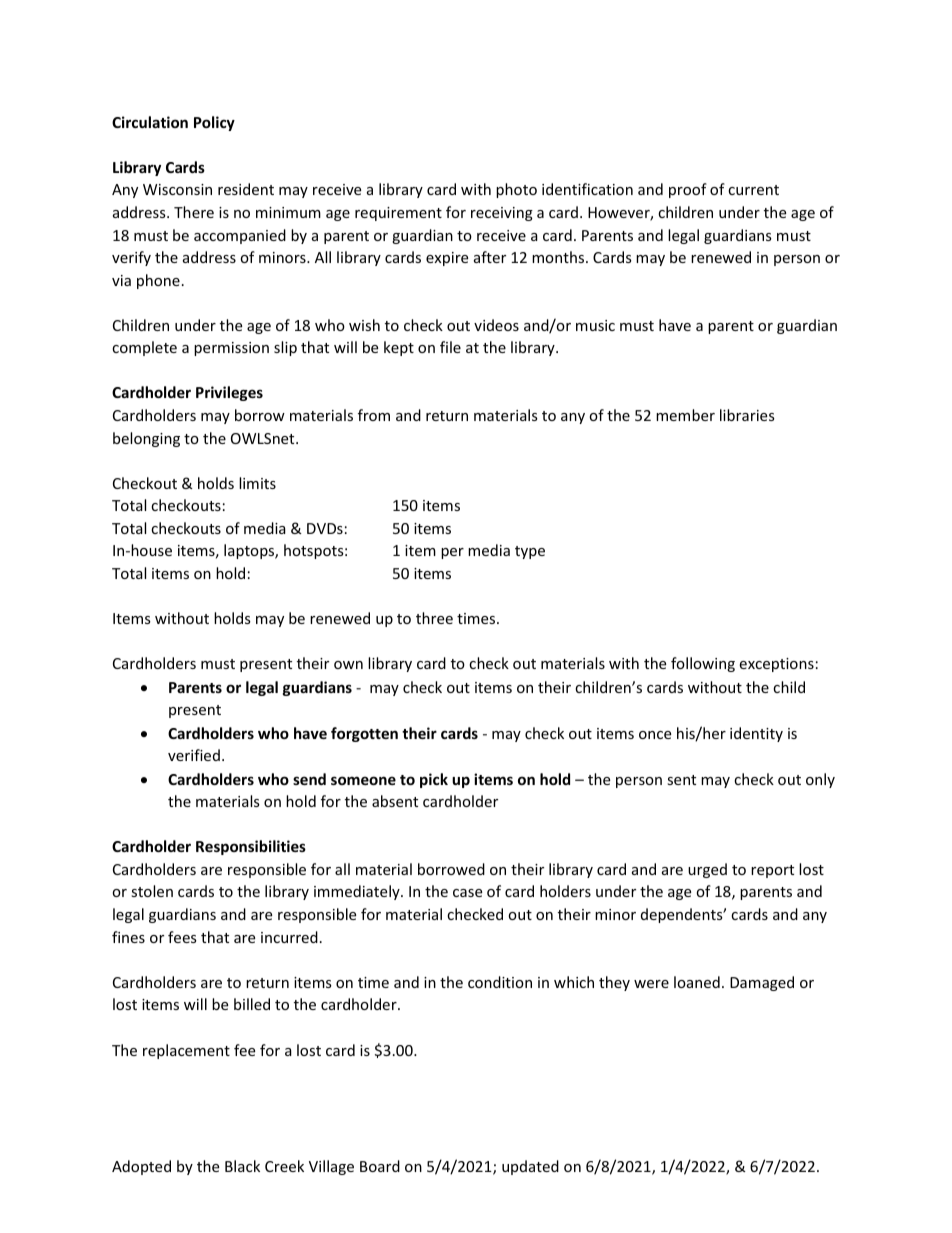  I want to click on urged, so click(707, 870).
